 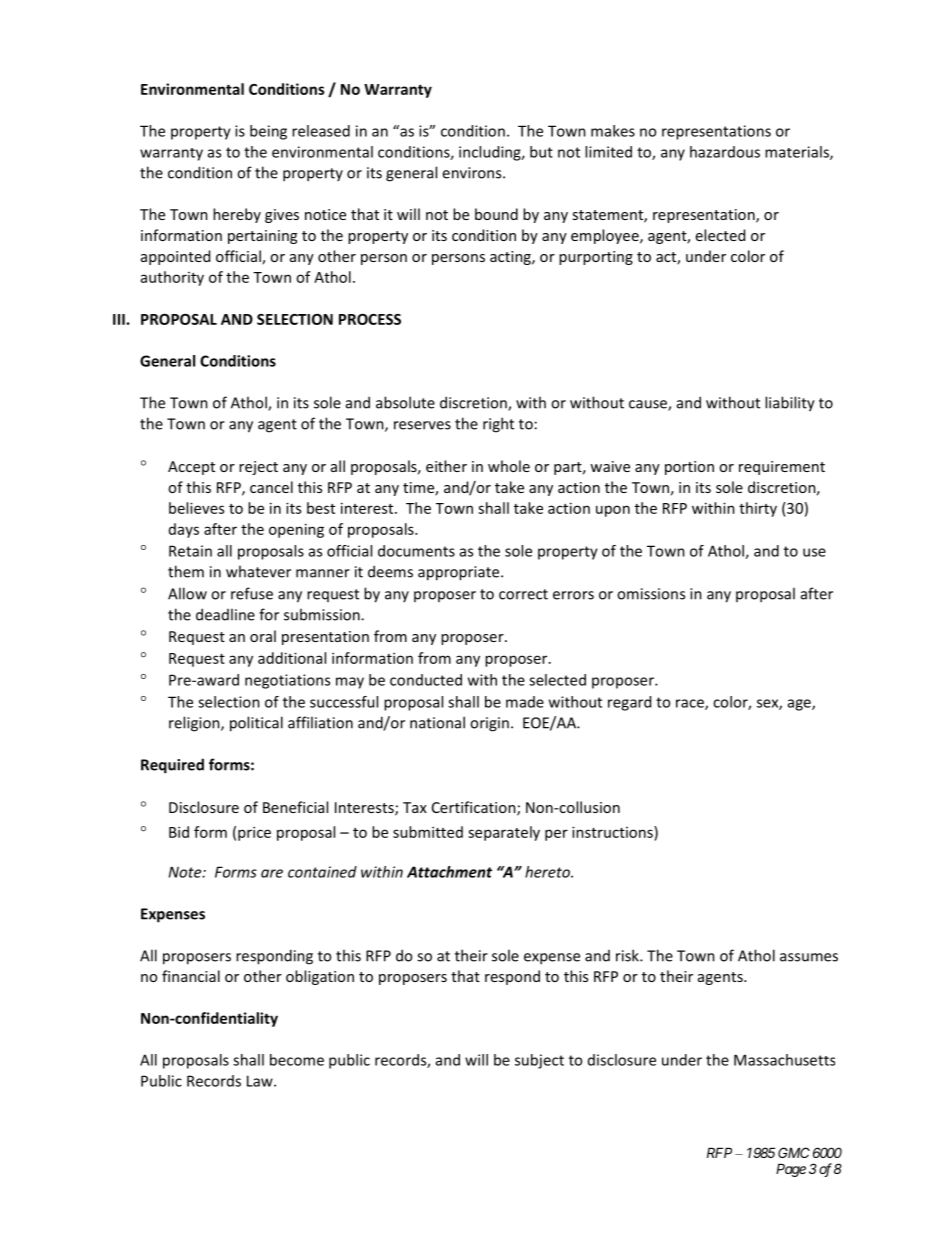 I want to click on being, so click(x=268, y=132).
